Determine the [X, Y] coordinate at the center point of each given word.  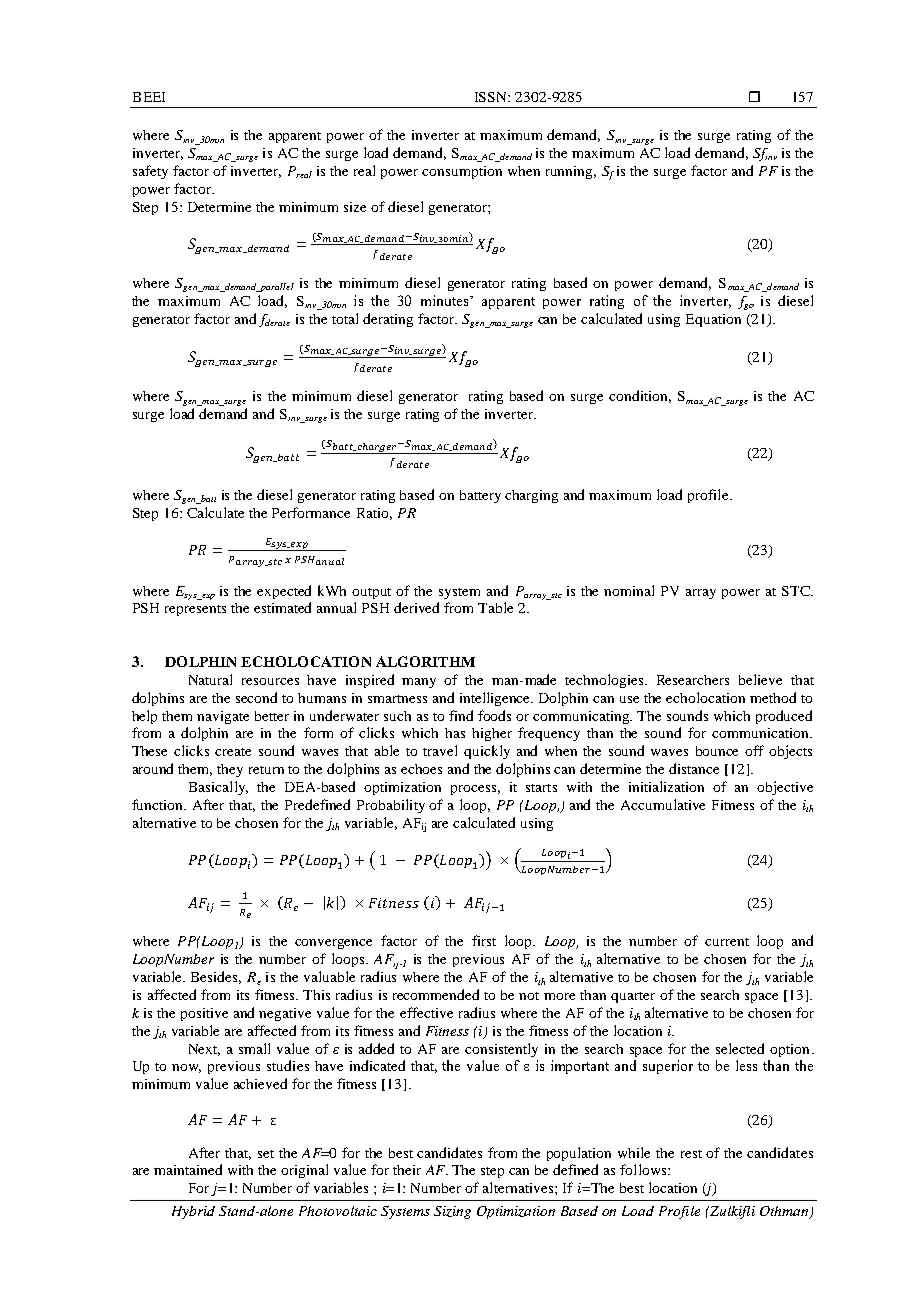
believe [760, 679]
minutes [446, 300]
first [484, 940]
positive [204, 1014]
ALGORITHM [425, 661]
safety [150, 172]
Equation [713, 320]
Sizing [452, 1212]
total [345, 318]
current [727, 942]
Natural [210, 679]
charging [531, 496]
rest [691, 1154]
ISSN [492, 97]
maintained [188, 1169]
